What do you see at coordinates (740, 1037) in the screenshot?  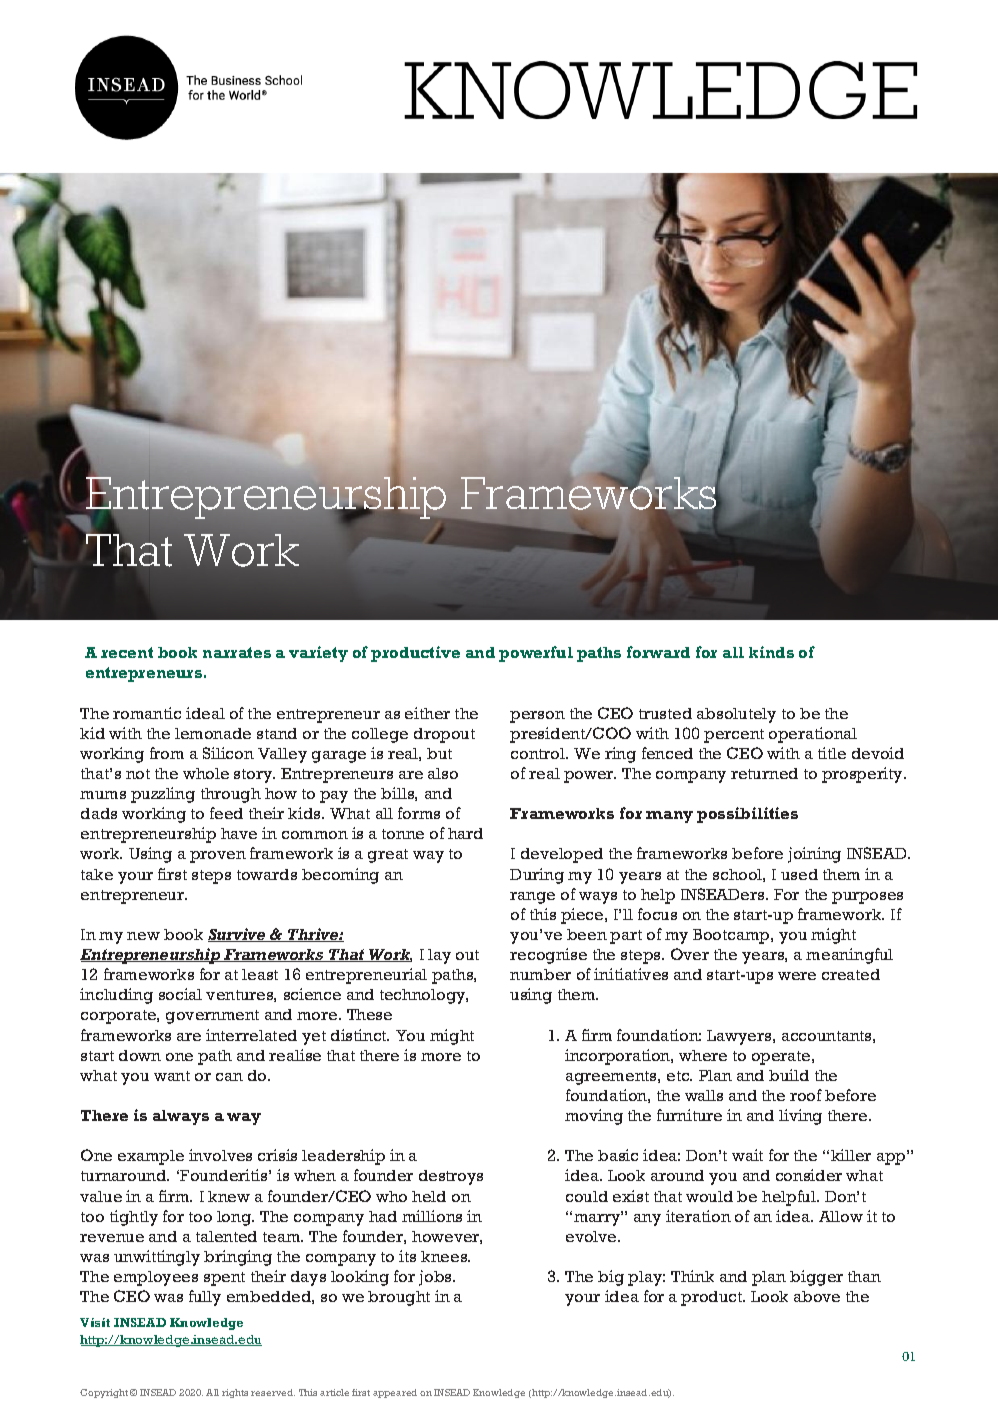 I see `Lawyers` at bounding box center [740, 1037].
